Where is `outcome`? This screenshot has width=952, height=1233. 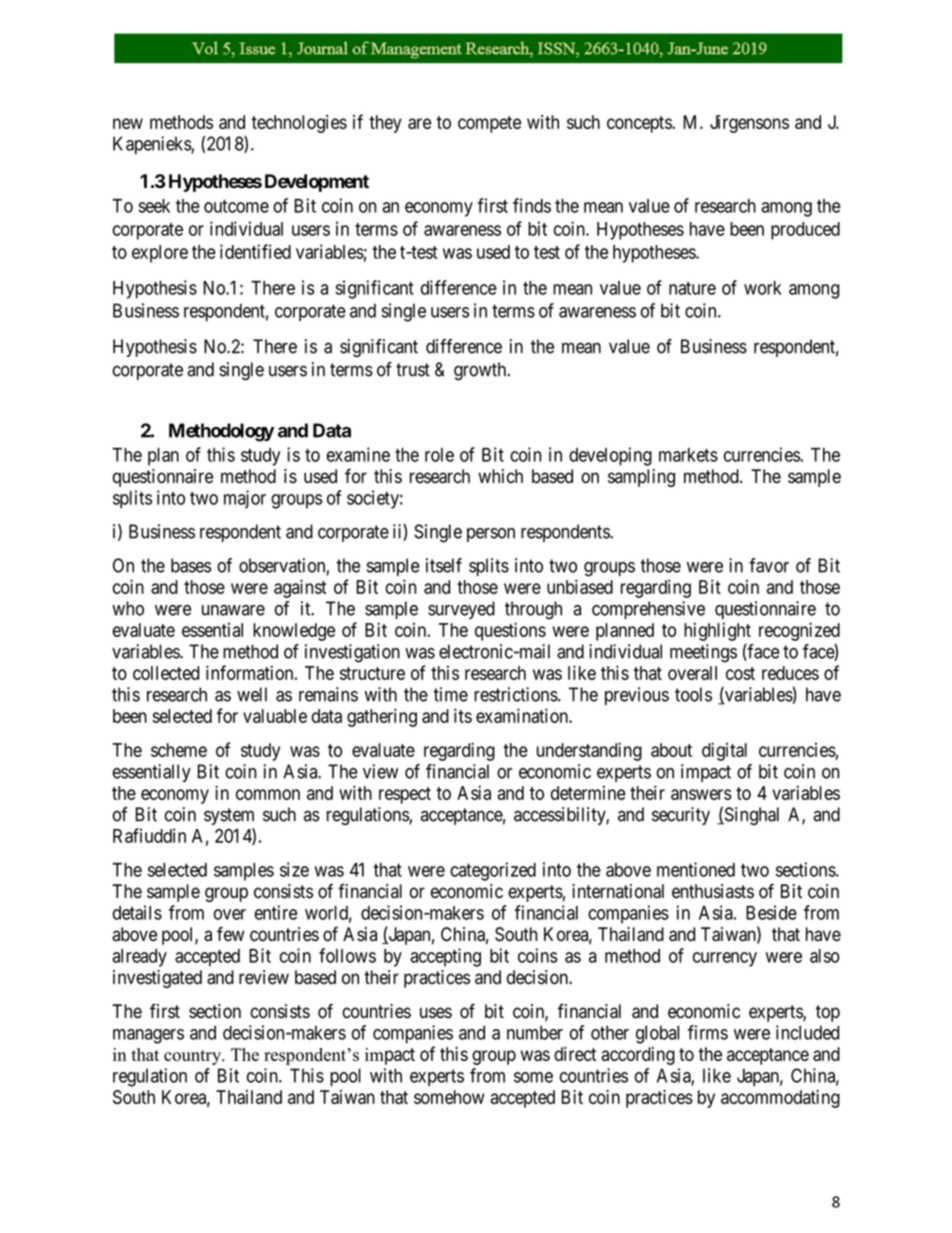 outcome is located at coordinates (236, 206).
